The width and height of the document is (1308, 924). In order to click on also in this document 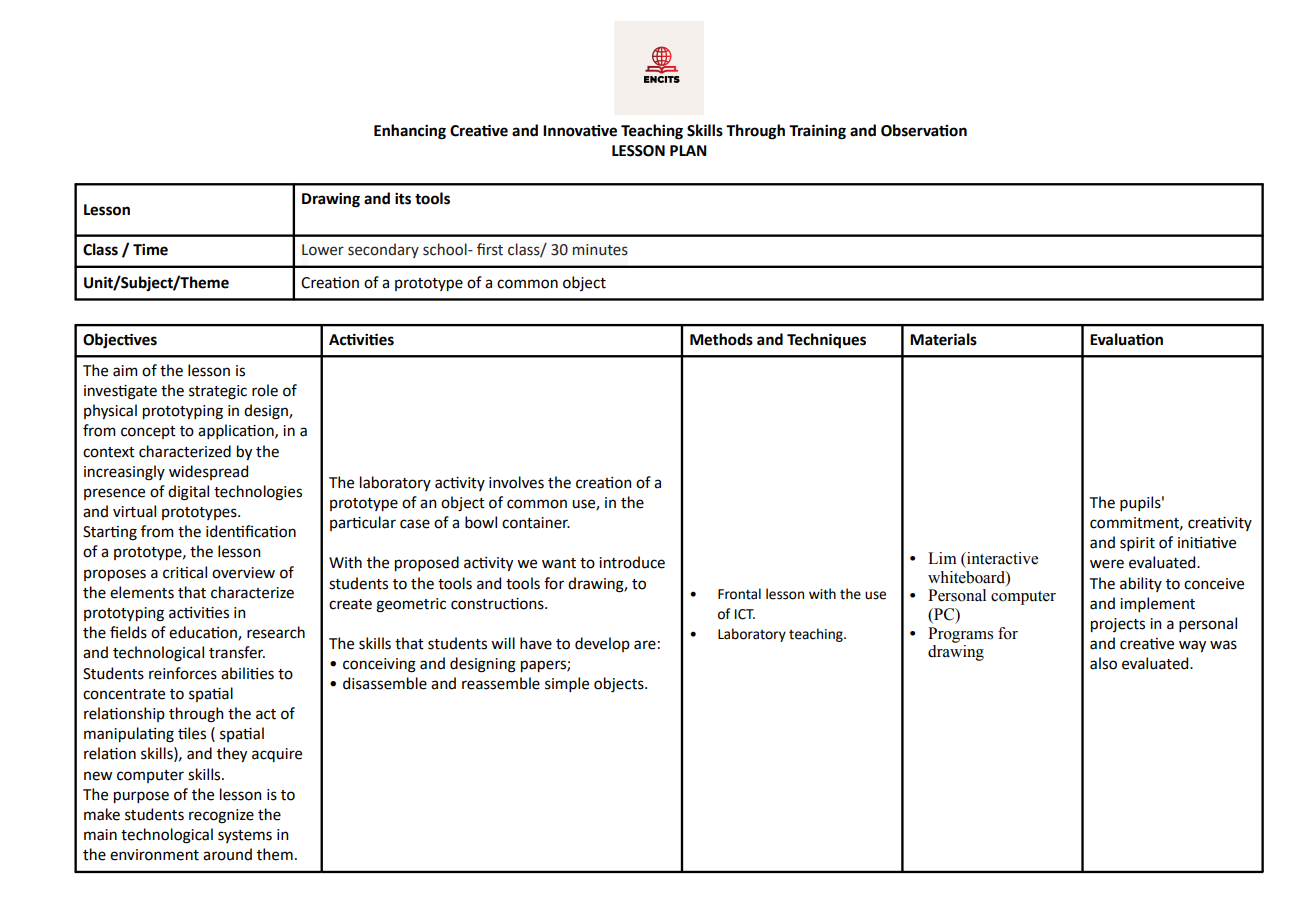, I will do `click(1103, 663)`.
